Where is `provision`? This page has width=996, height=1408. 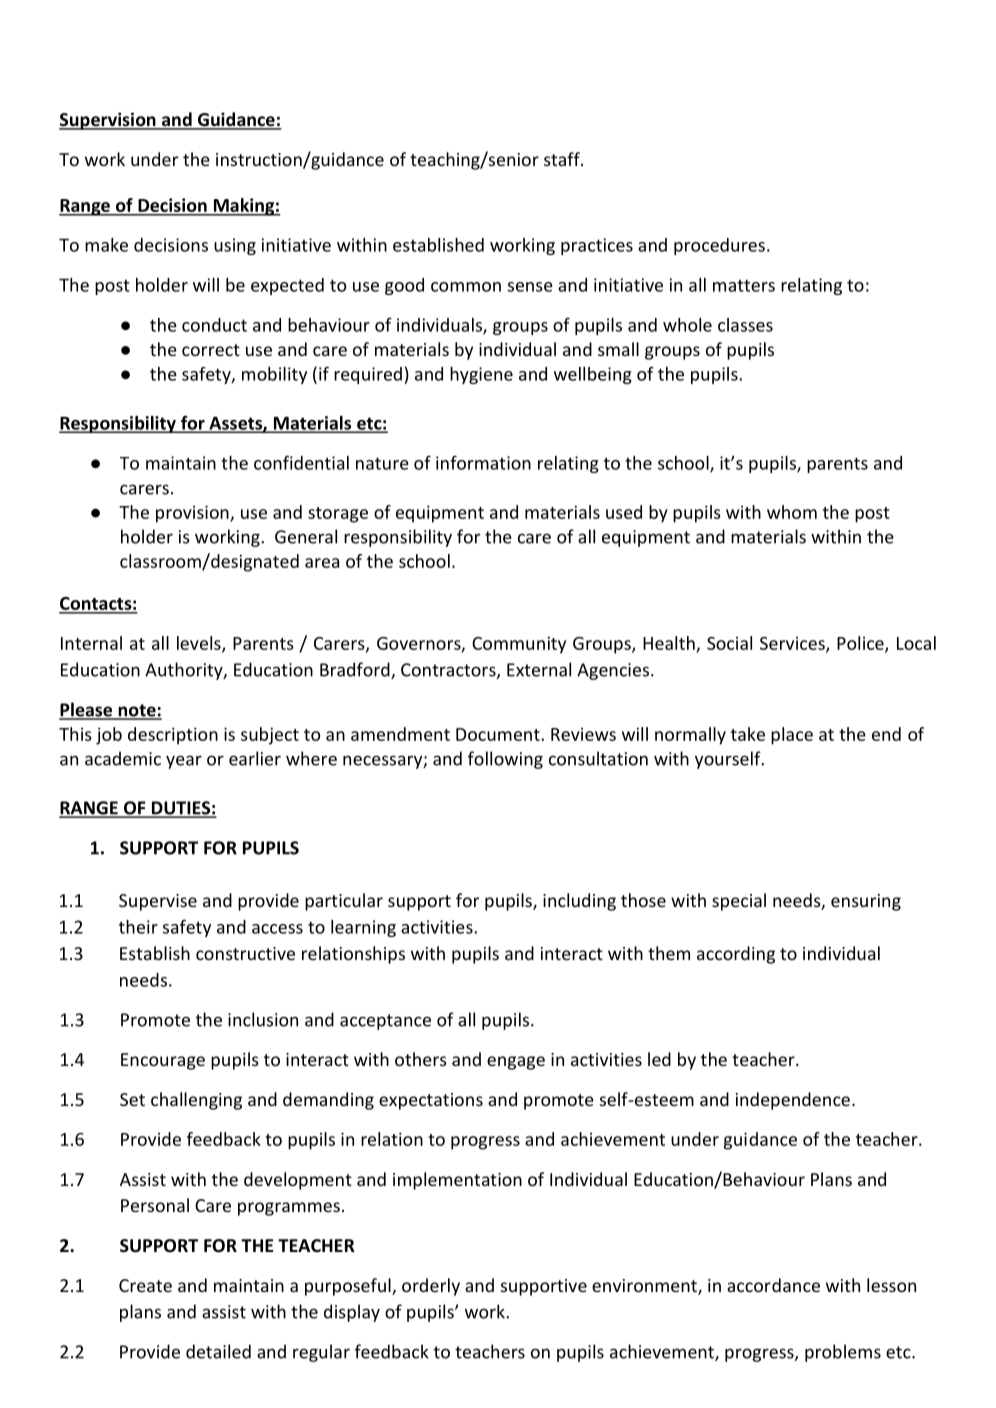 provision is located at coordinates (193, 514).
